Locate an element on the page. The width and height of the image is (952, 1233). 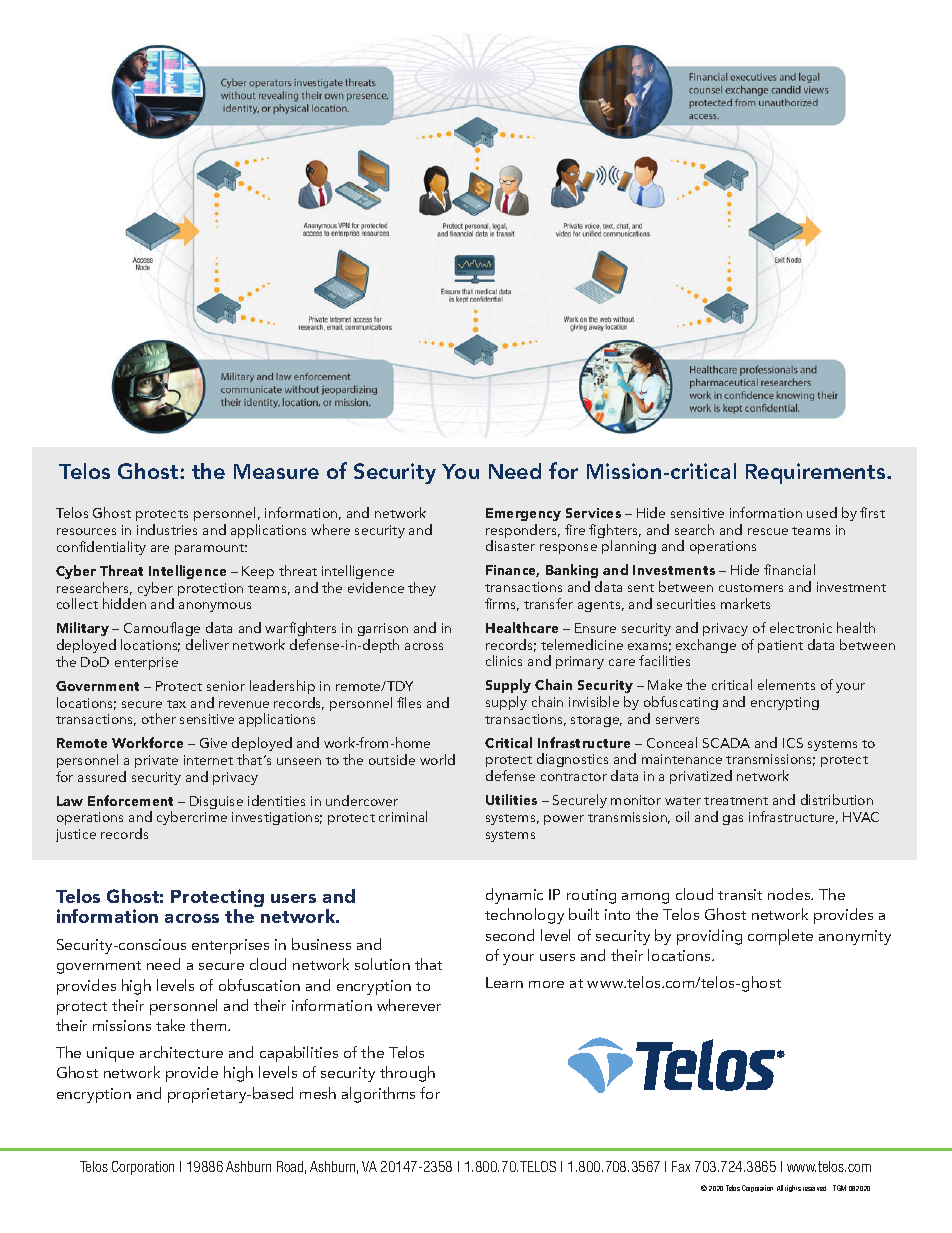
algorithms is located at coordinates (378, 1095).
